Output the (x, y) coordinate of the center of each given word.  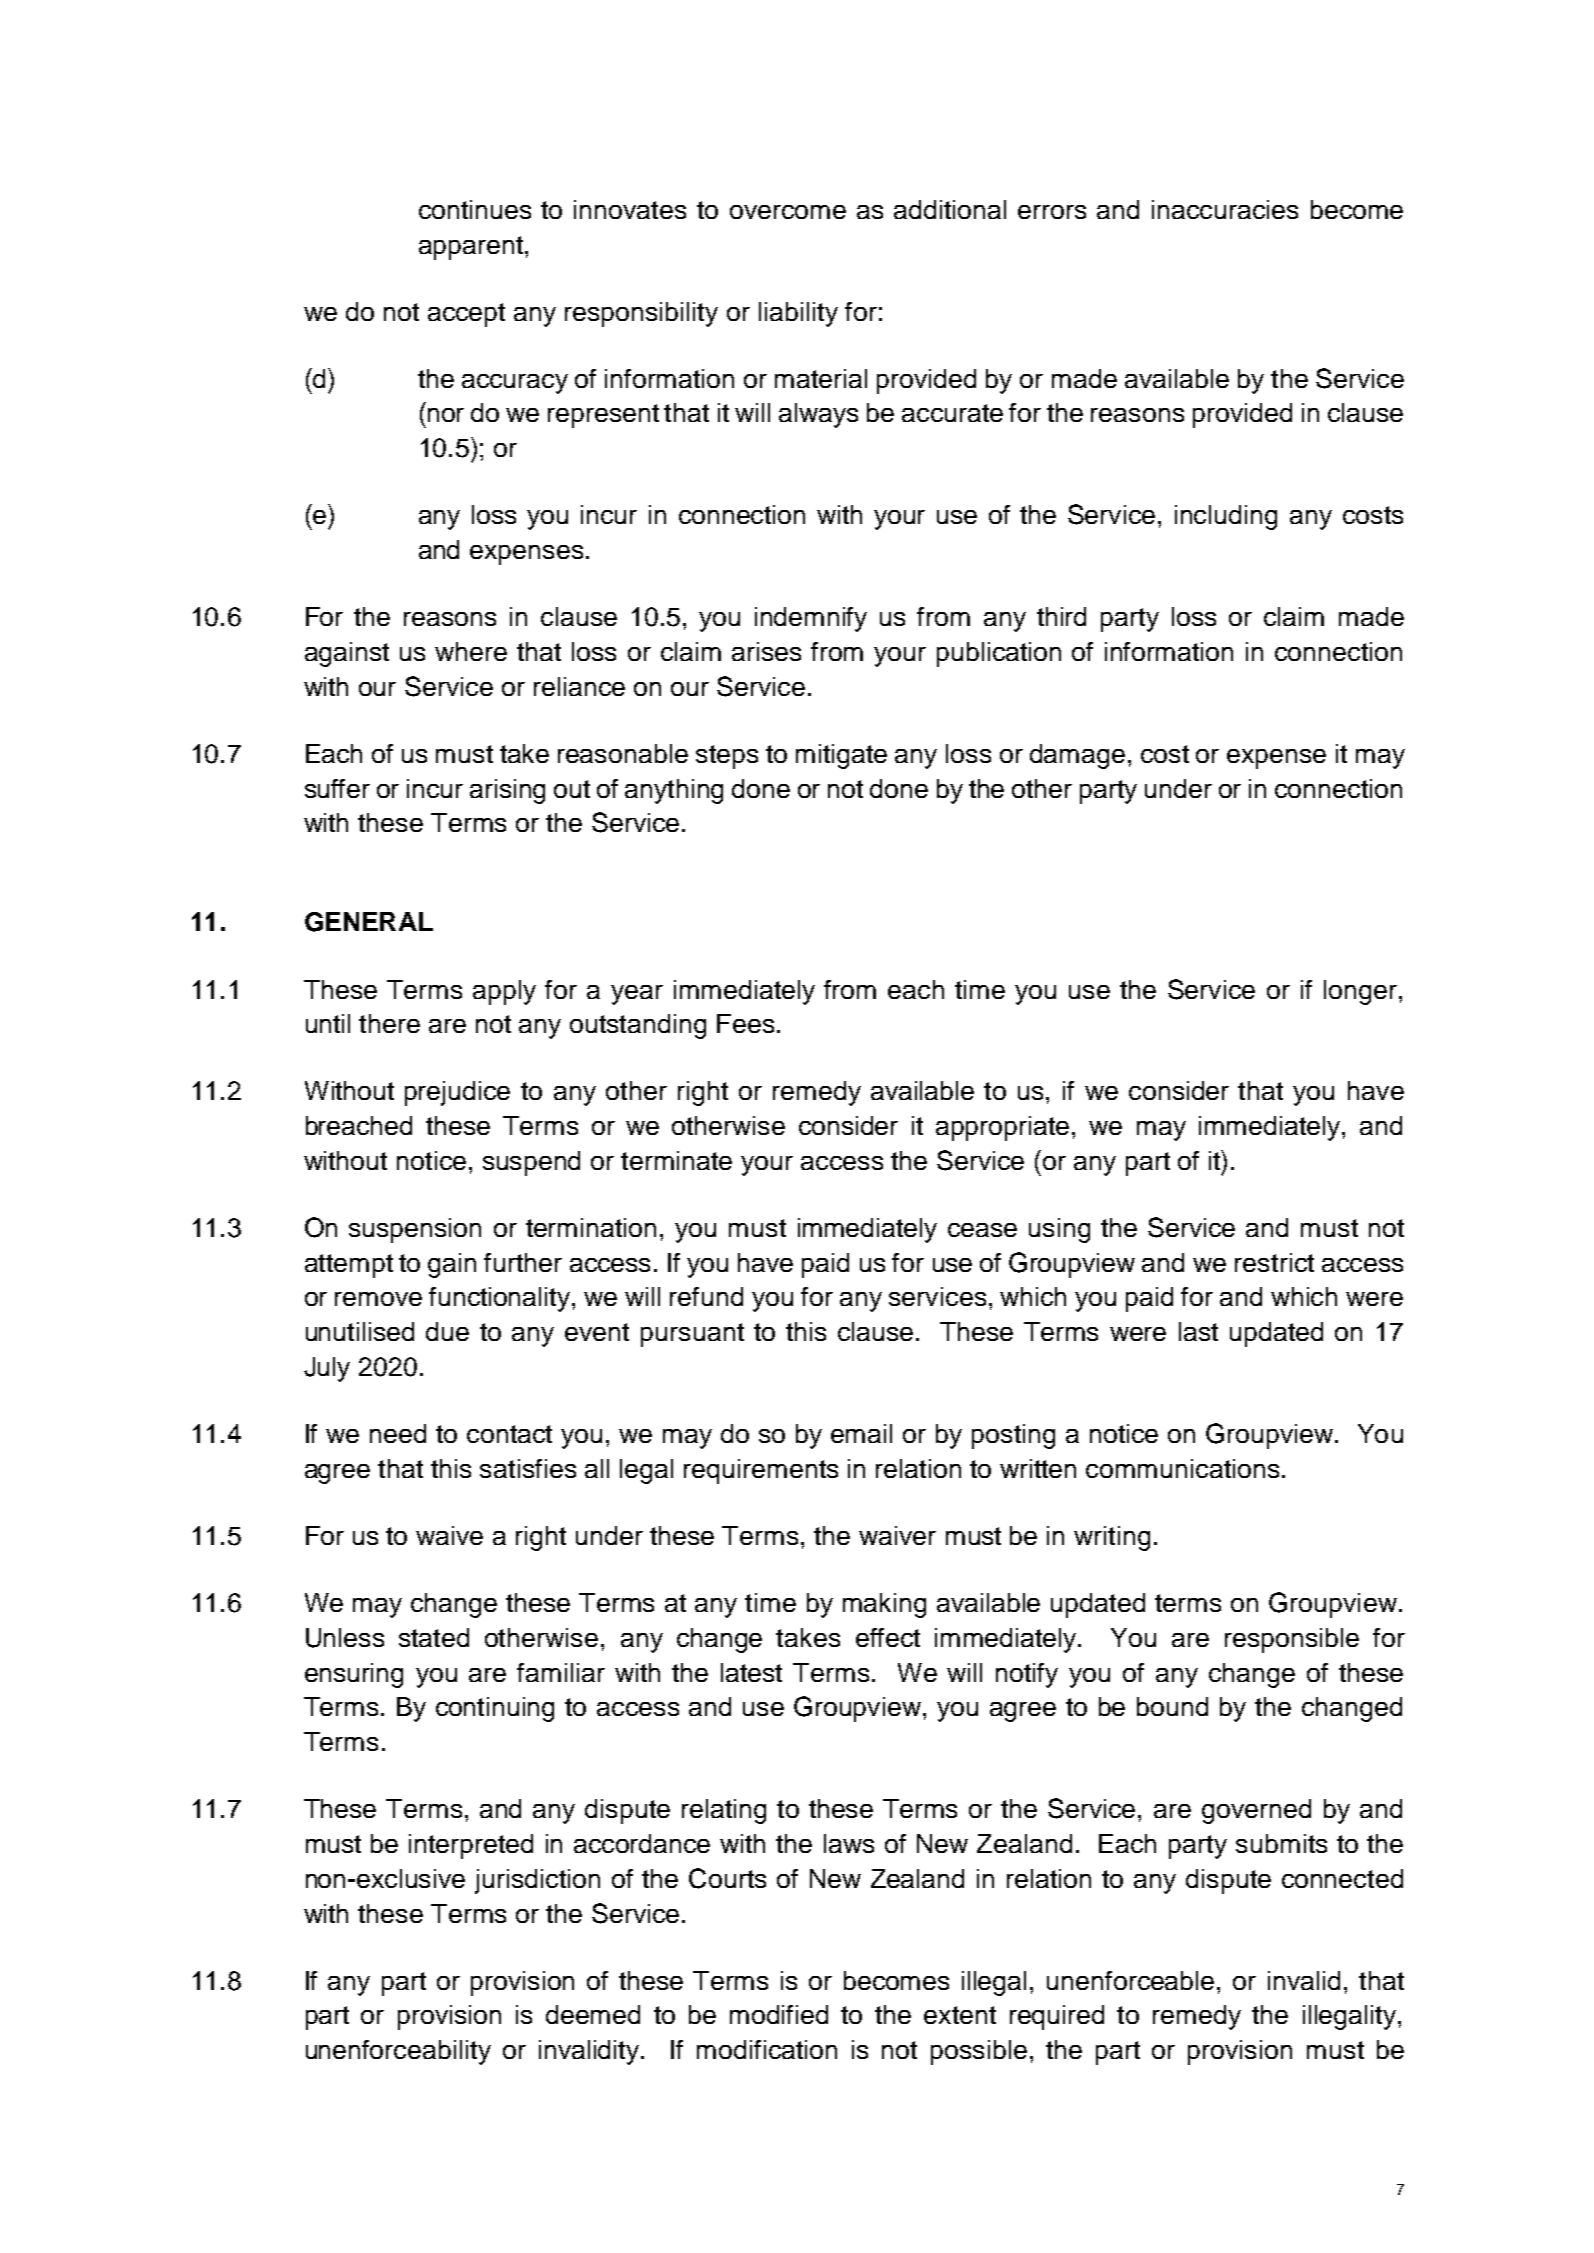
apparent (471, 248)
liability (798, 314)
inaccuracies (1225, 209)
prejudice (457, 1093)
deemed (593, 2014)
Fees (745, 1023)
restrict (1274, 1262)
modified (779, 2014)
